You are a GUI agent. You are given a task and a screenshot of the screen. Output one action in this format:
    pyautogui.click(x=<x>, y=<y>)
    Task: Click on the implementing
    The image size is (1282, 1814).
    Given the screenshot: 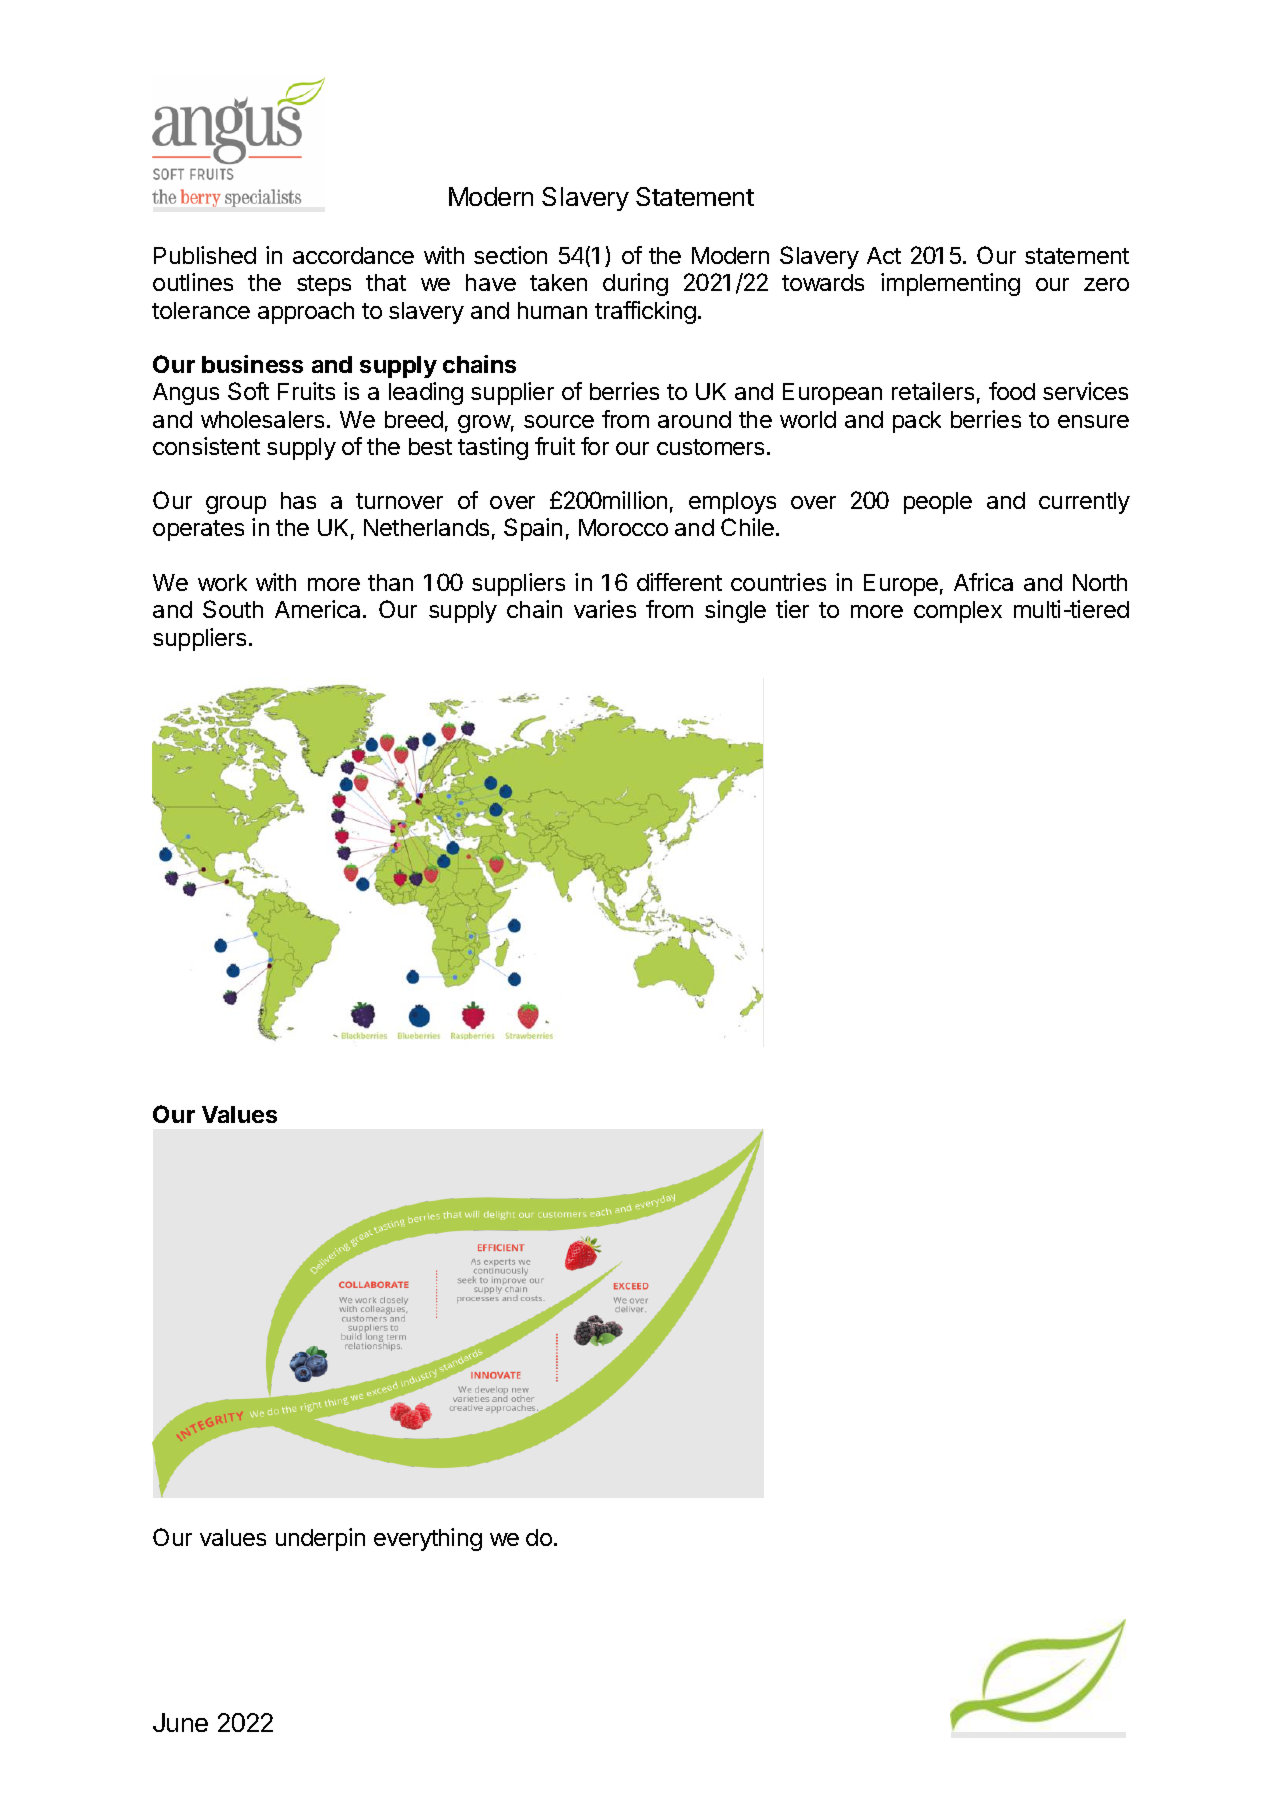 What is the action you would take?
    pyautogui.click(x=950, y=284)
